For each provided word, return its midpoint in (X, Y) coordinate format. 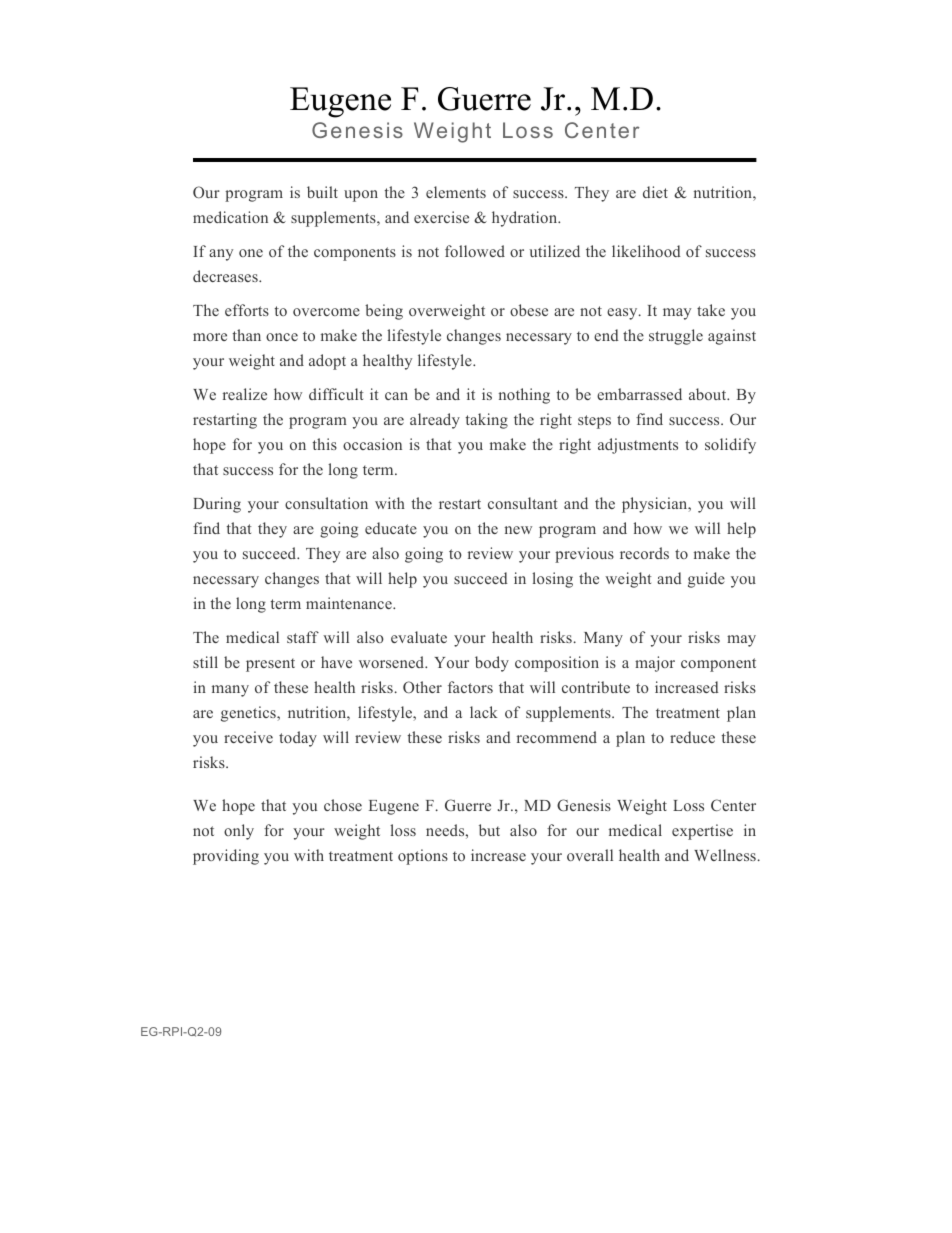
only (239, 832)
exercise (441, 217)
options (423, 857)
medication (230, 217)
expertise (702, 832)
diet (655, 192)
